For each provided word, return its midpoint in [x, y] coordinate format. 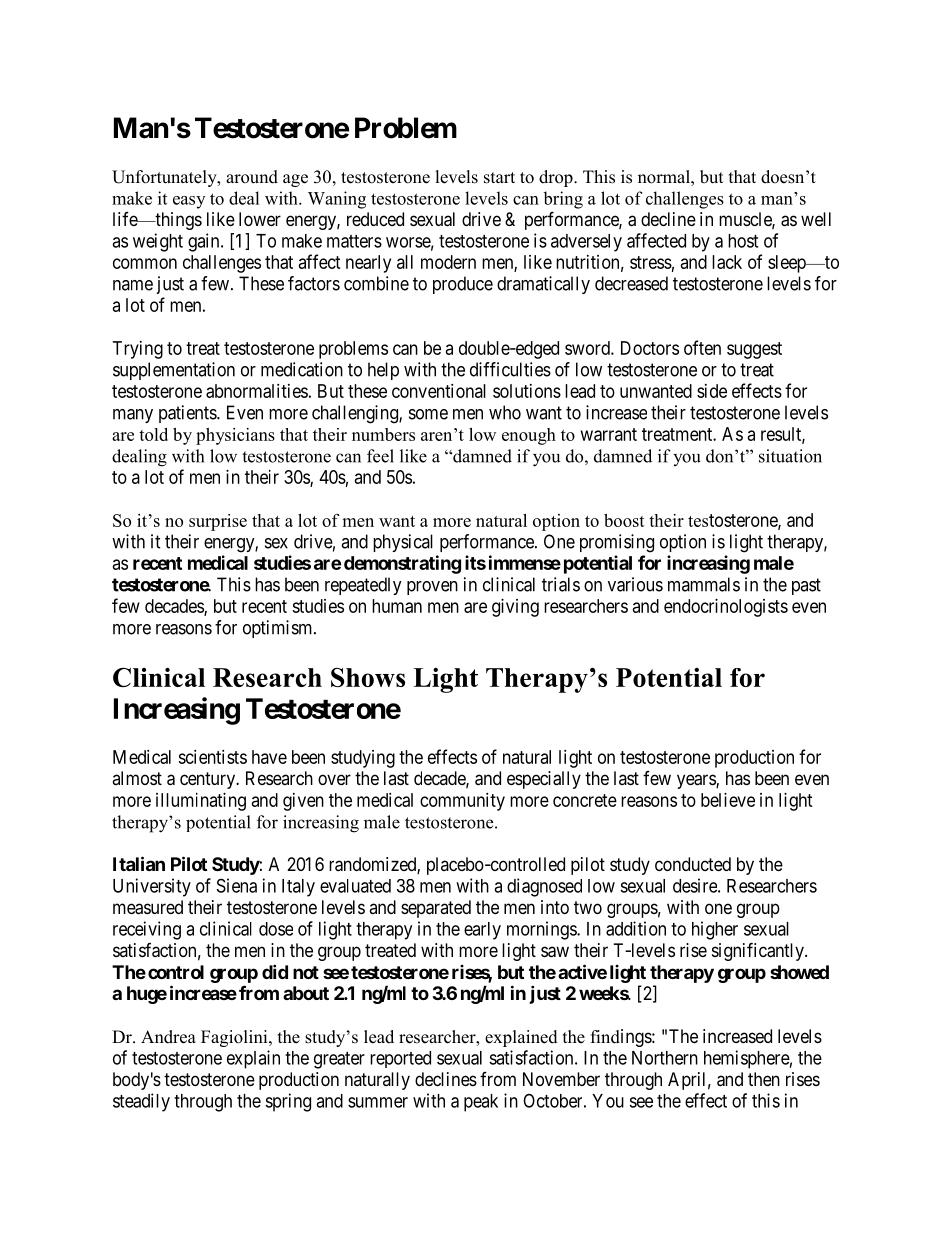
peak [481, 1103]
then [764, 1079]
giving [515, 608]
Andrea [168, 1037]
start [499, 178]
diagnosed [544, 887]
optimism [279, 629]
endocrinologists [726, 608]
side [712, 391]
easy [189, 202]
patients [188, 414]
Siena [237, 885]
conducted [693, 864]
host [743, 241]
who [505, 412]
